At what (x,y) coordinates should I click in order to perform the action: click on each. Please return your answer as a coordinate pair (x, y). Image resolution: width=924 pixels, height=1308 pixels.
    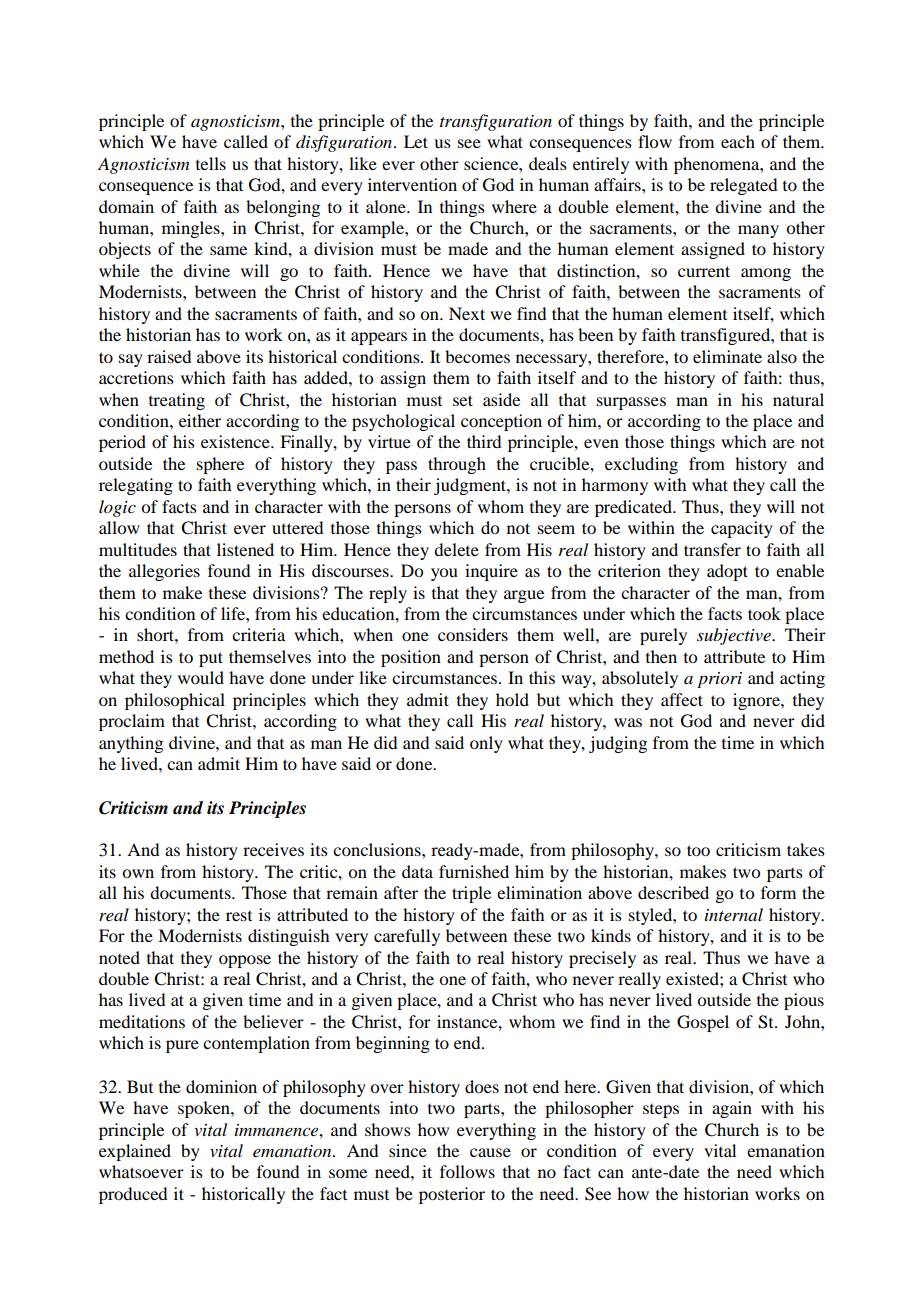
    Looking at the image, I should click on (738, 141).
